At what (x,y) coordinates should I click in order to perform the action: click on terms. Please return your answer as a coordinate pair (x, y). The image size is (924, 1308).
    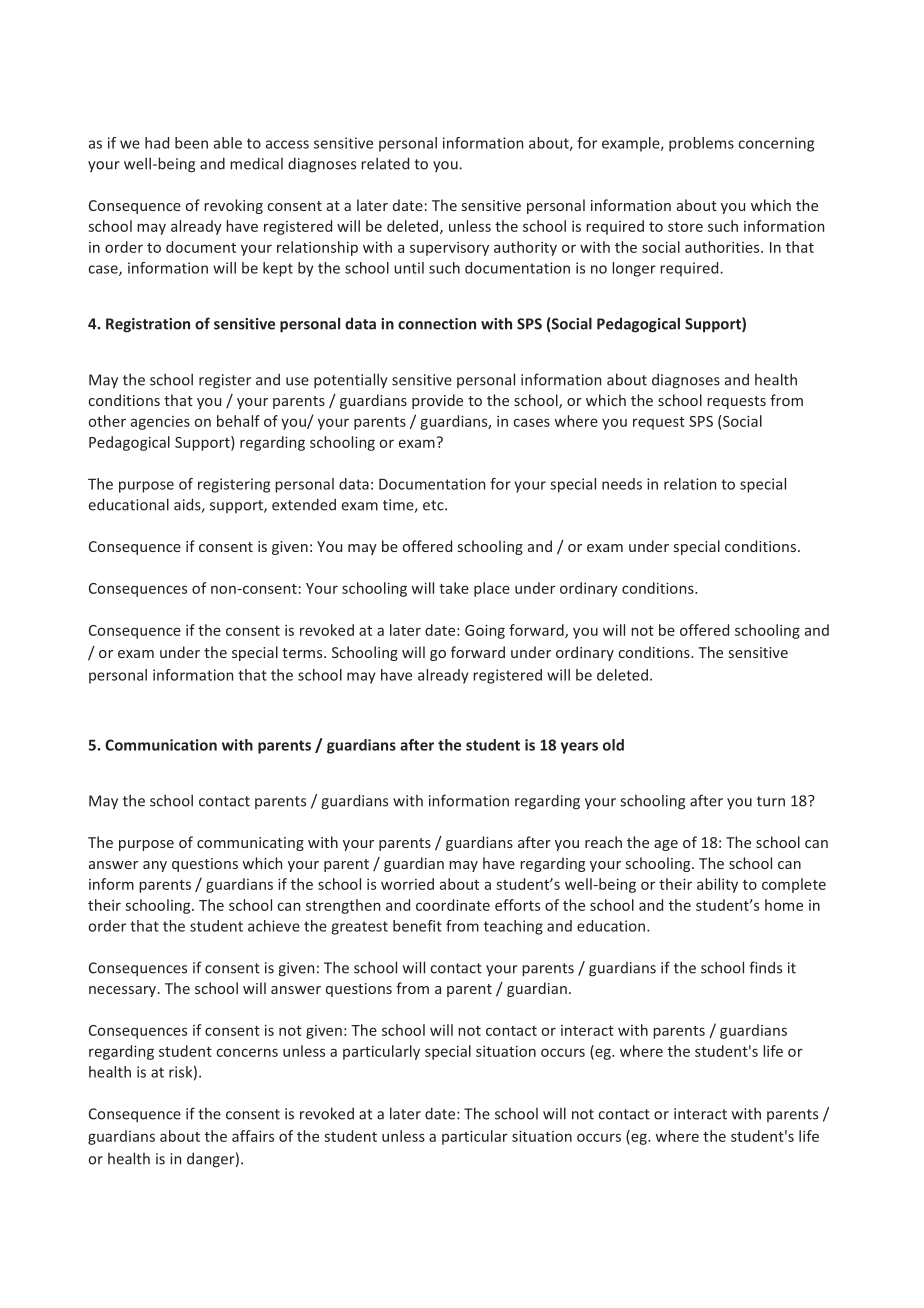
    Looking at the image, I should click on (303, 653).
